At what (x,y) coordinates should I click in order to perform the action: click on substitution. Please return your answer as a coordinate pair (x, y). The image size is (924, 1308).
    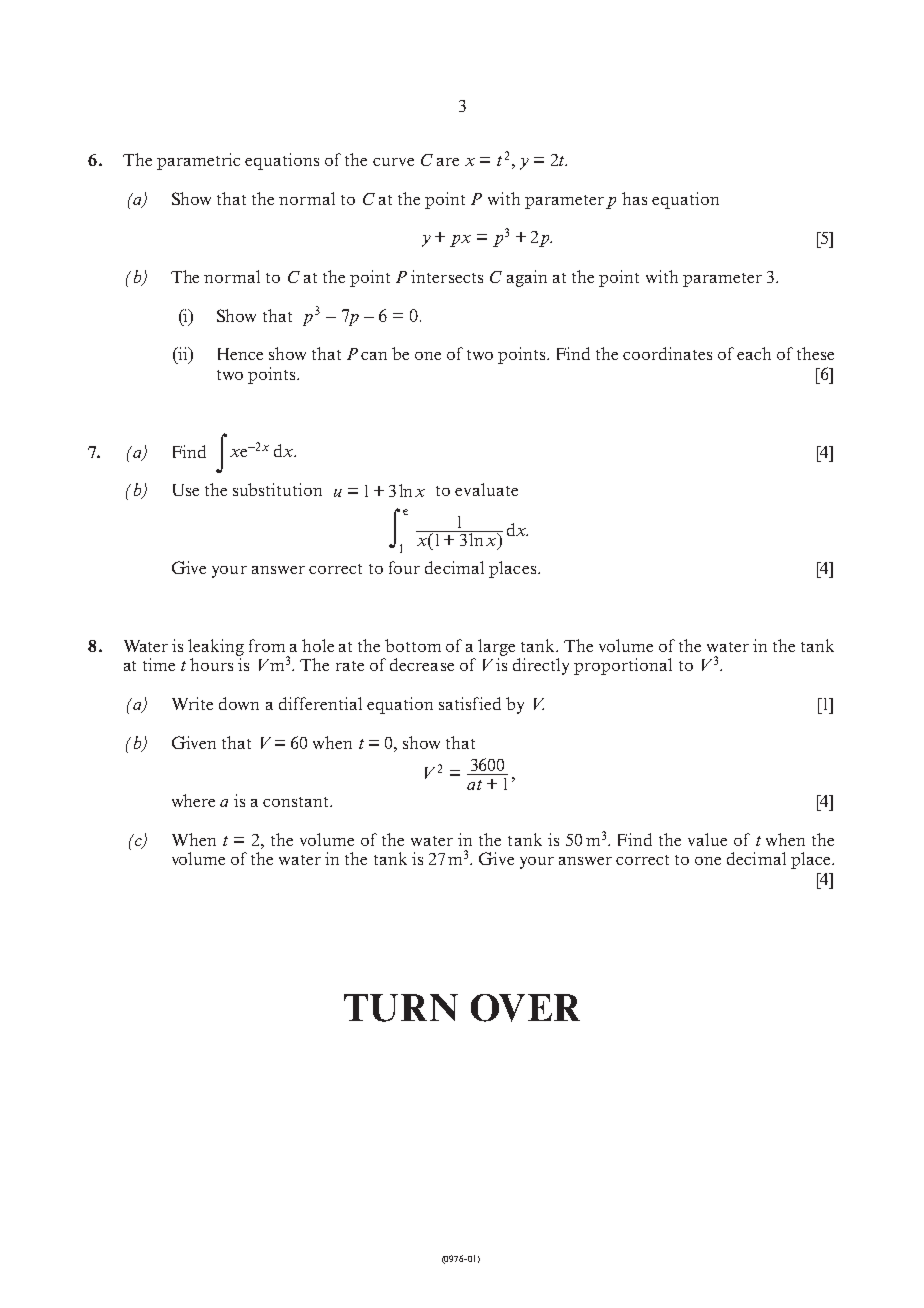
    Looking at the image, I should click on (277, 489).
